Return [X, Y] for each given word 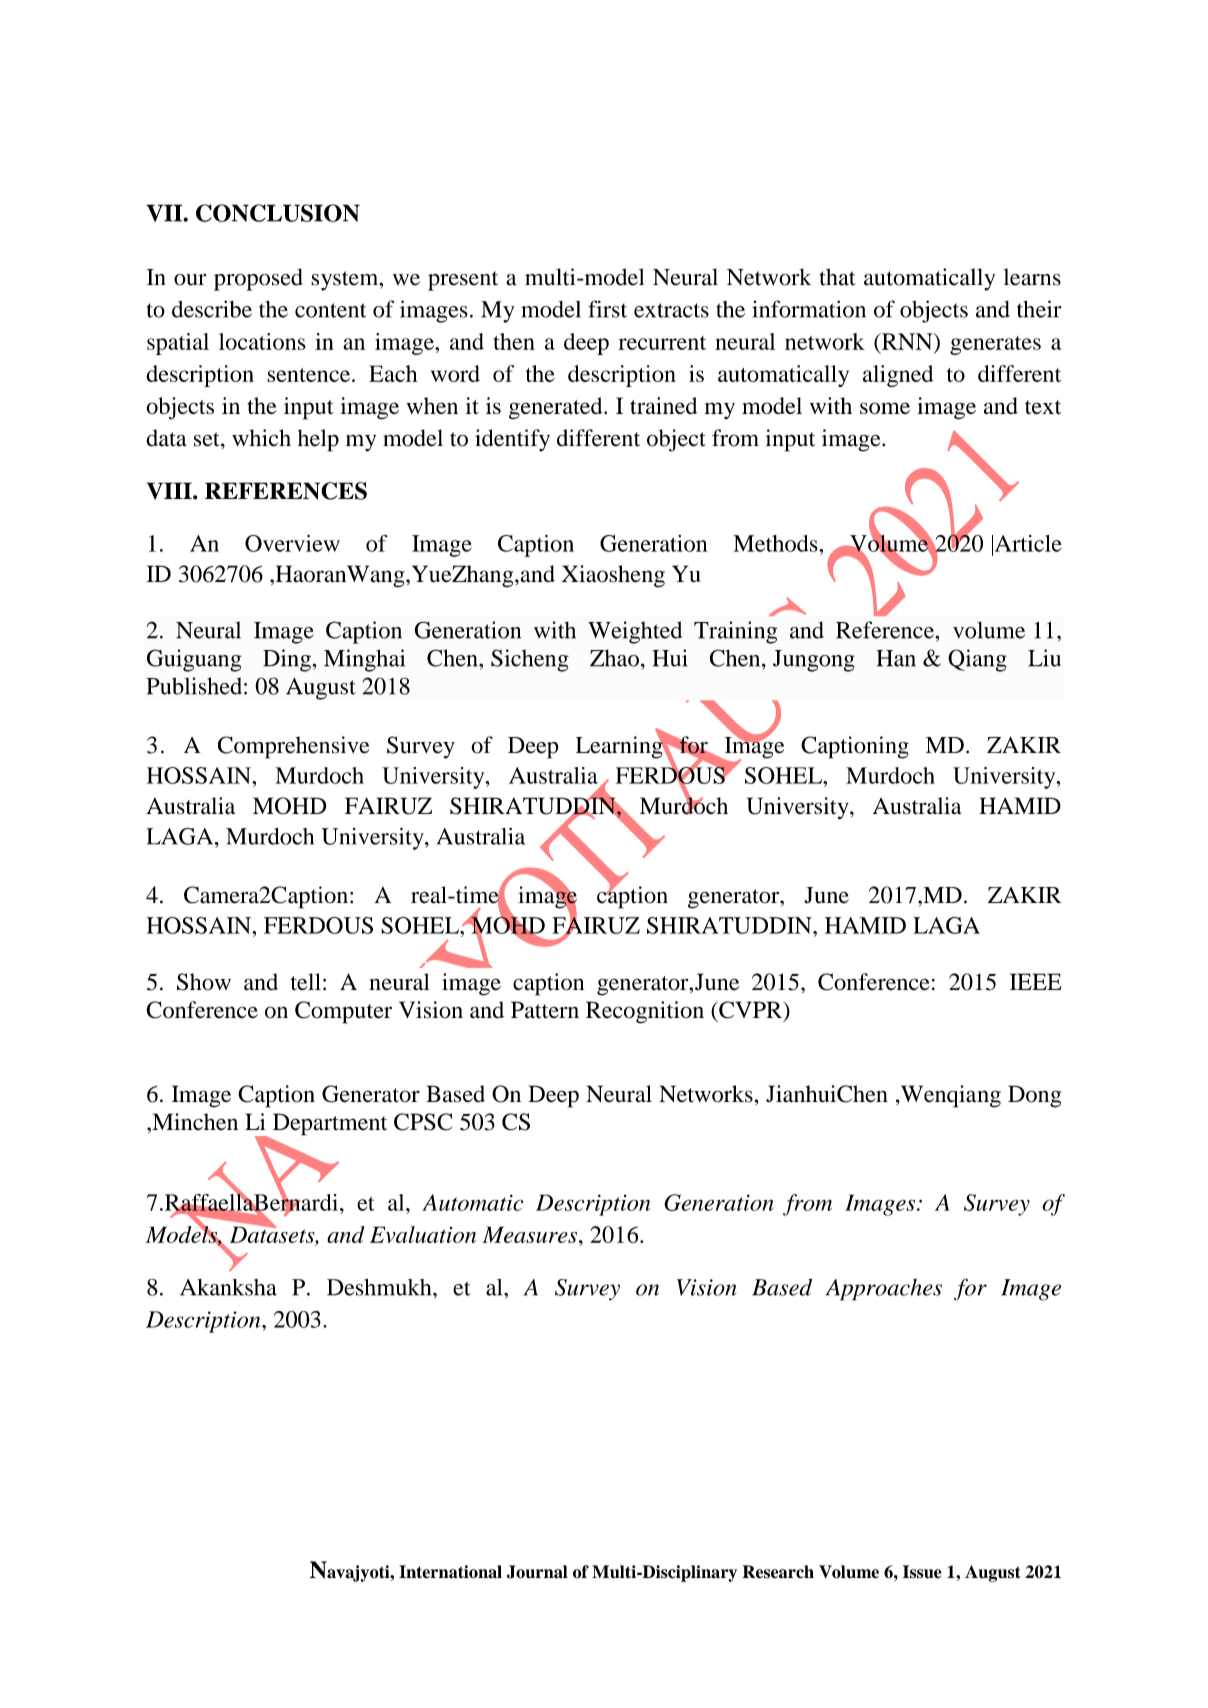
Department [330, 1124]
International [450, 1572]
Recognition [645, 1012]
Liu [1044, 658]
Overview [292, 543]
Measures [529, 1234]
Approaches [884, 1290]
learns [1032, 277]
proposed [258, 279]
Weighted [635, 632]
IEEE [1036, 981]
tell [306, 982]
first [607, 309]
